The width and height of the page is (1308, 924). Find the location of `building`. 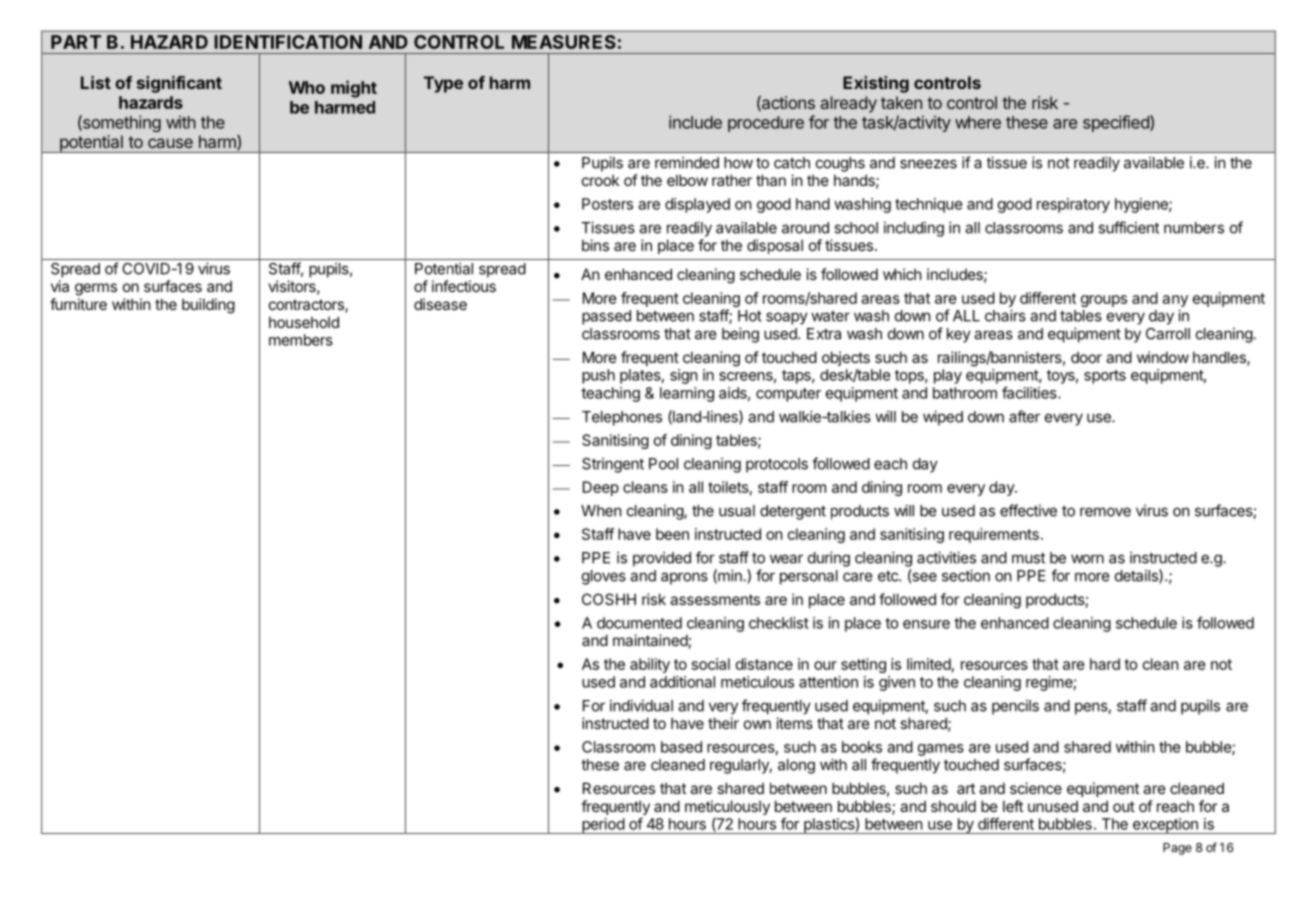

building is located at coordinates (208, 306).
